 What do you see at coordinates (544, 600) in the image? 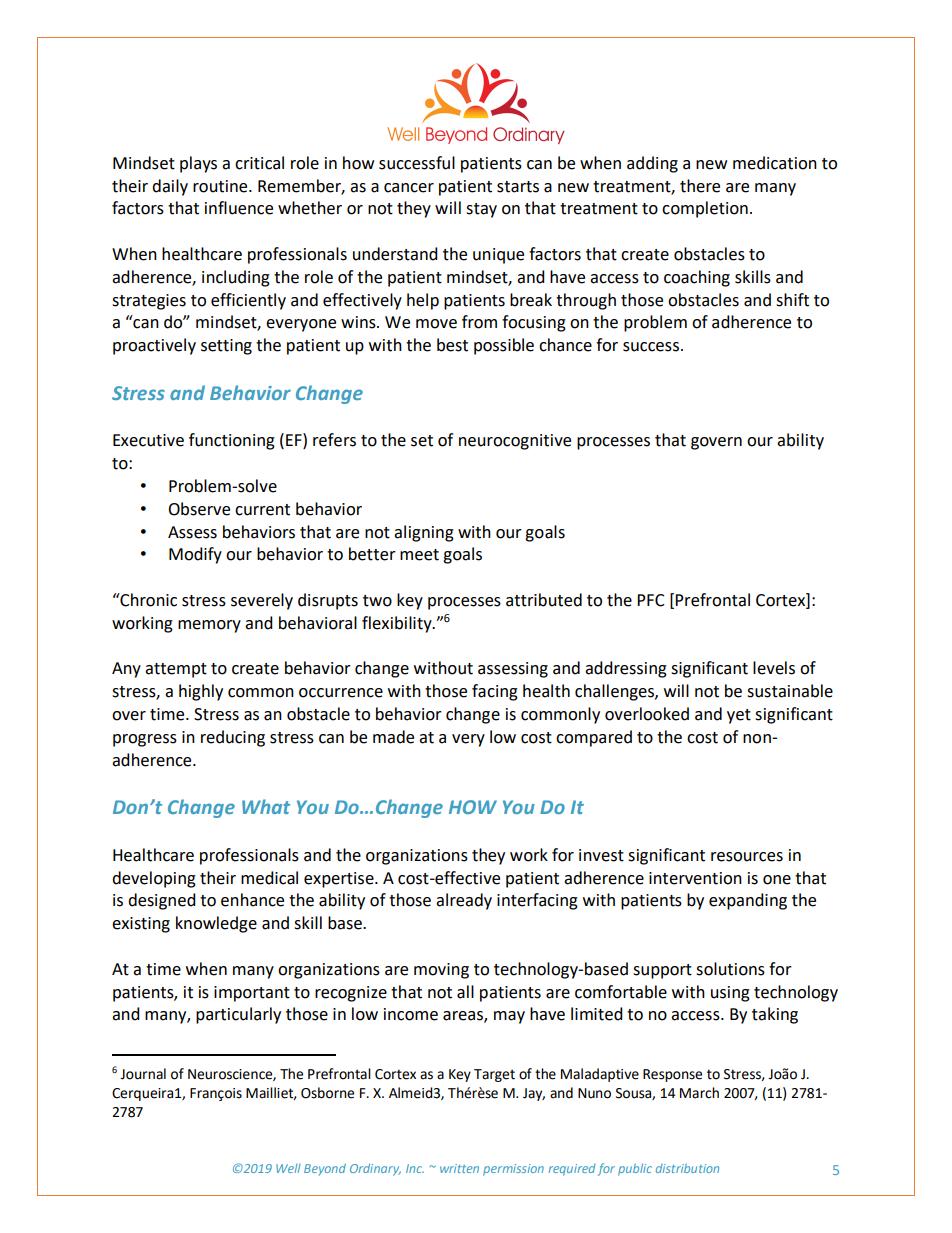
I see `attributed` at bounding box center [544, 600].
